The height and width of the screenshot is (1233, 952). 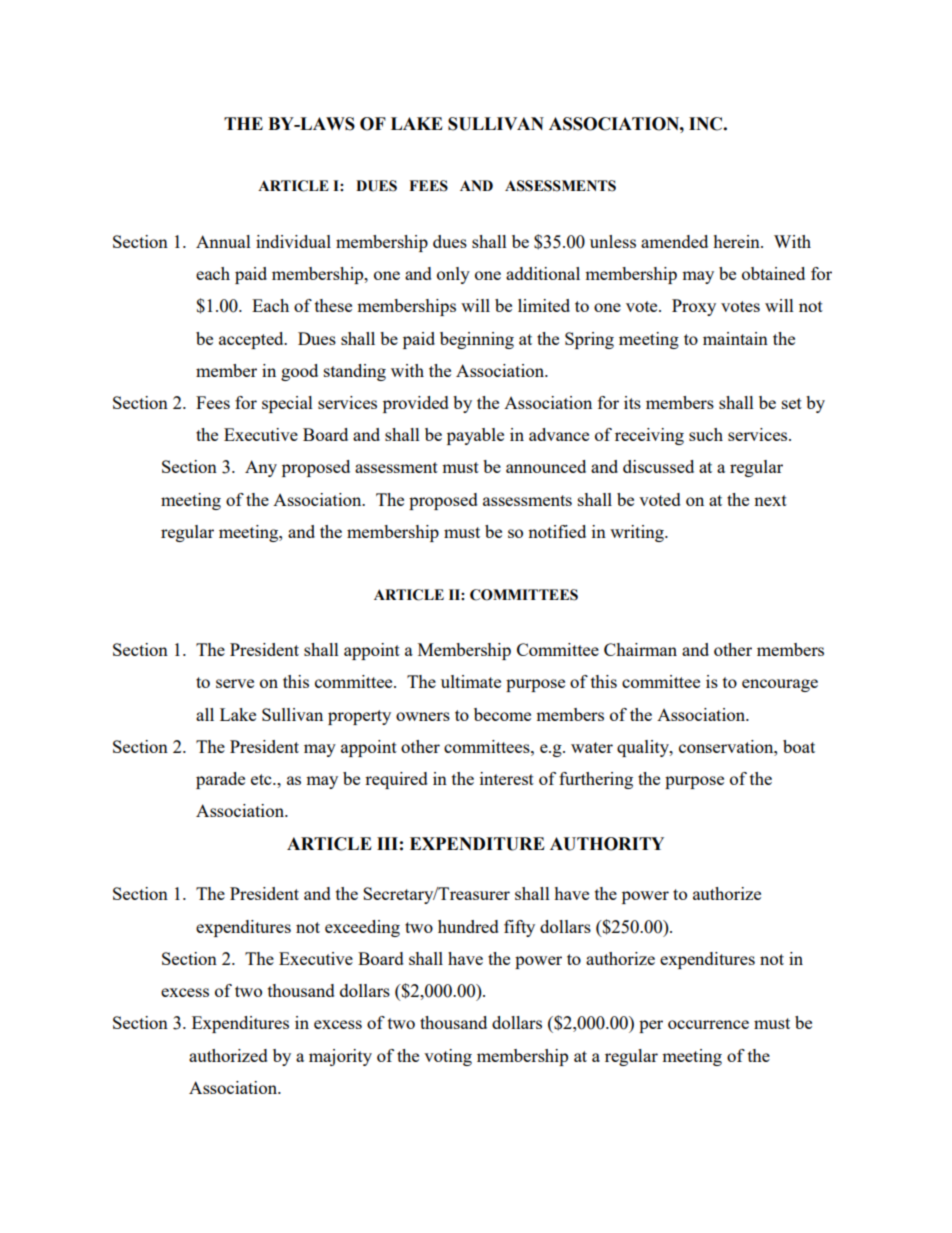 What do you see at coordinates (293, 241) in the screenshot?
I see `individual` at bounding box center [293, 241].
